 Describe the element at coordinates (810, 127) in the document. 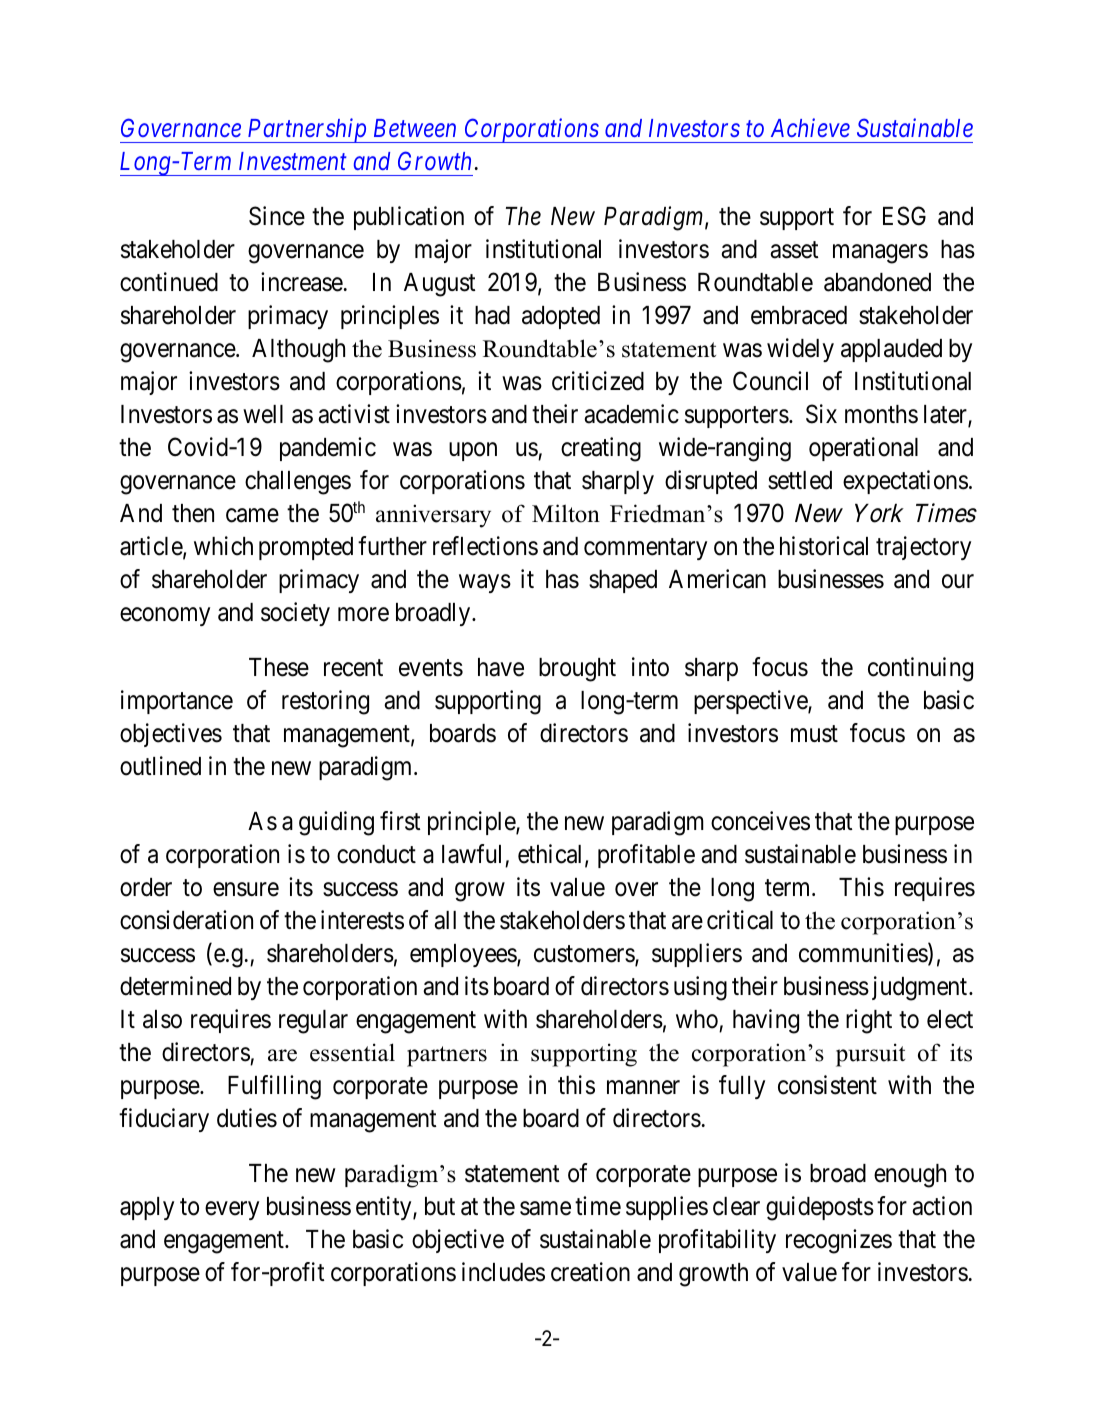

I see `Achieve` at that location.
